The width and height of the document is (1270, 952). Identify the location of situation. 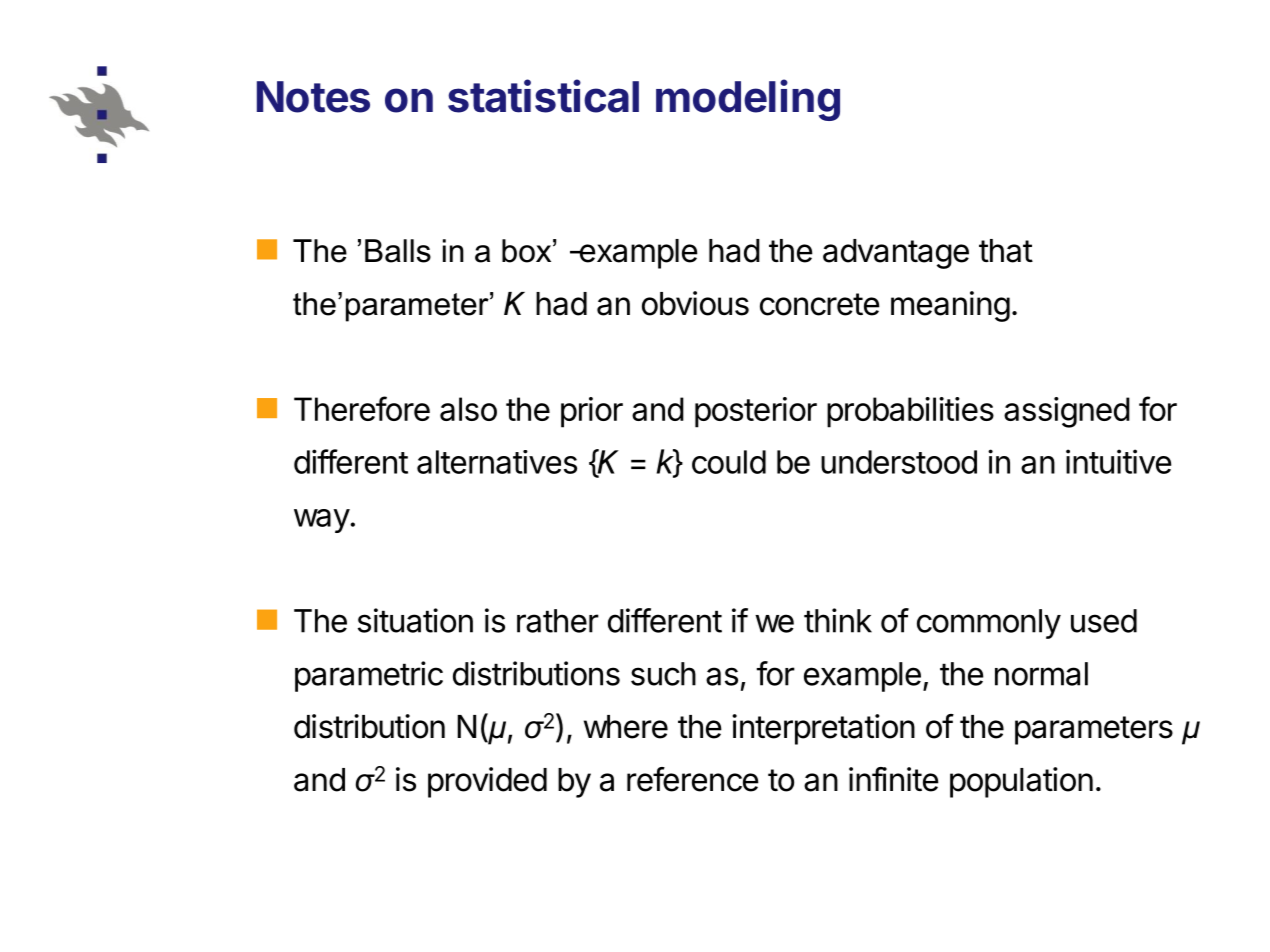
(415, 620).
